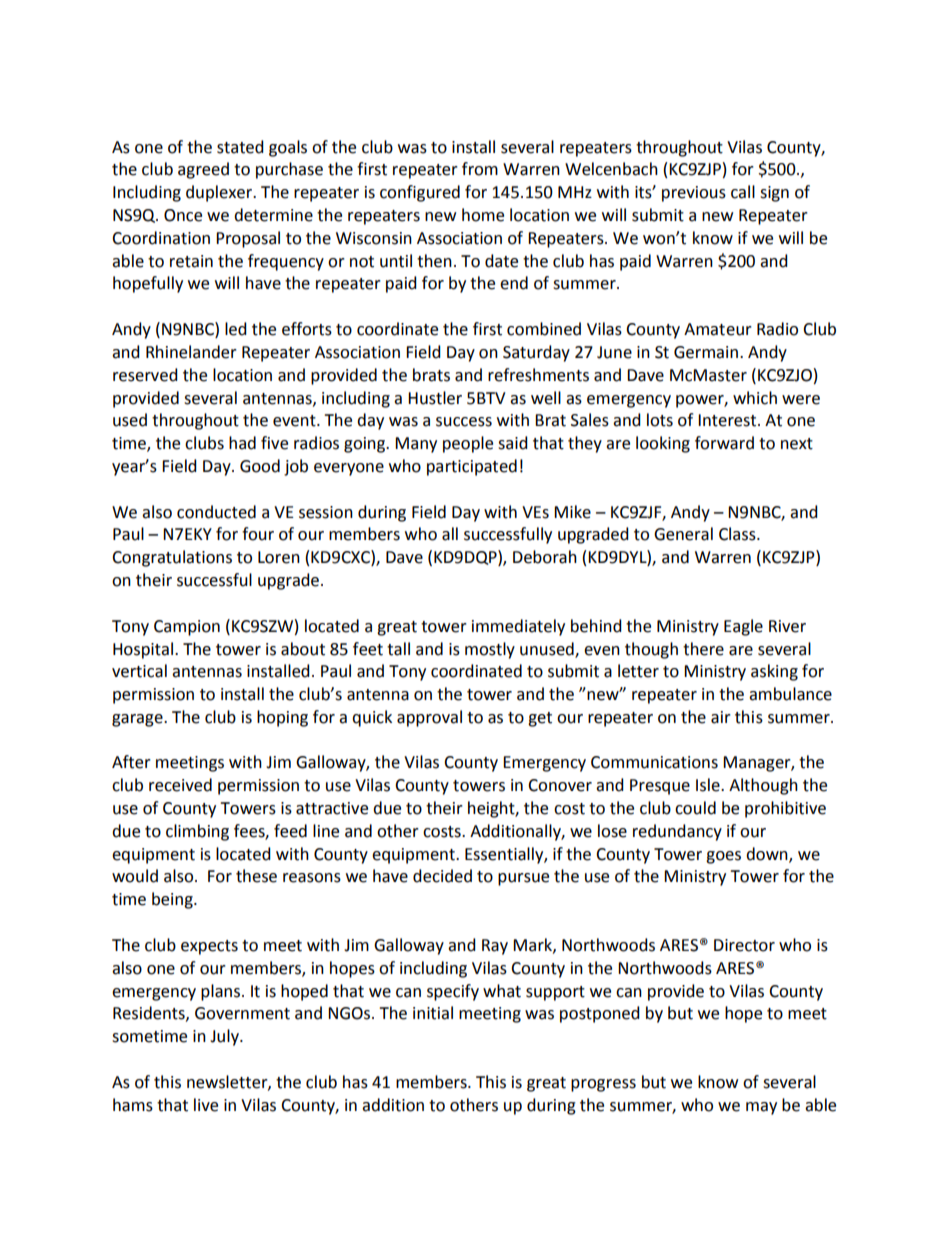 This page has height=1233, width=952. I want to click on Campion, so click(187, 628).
